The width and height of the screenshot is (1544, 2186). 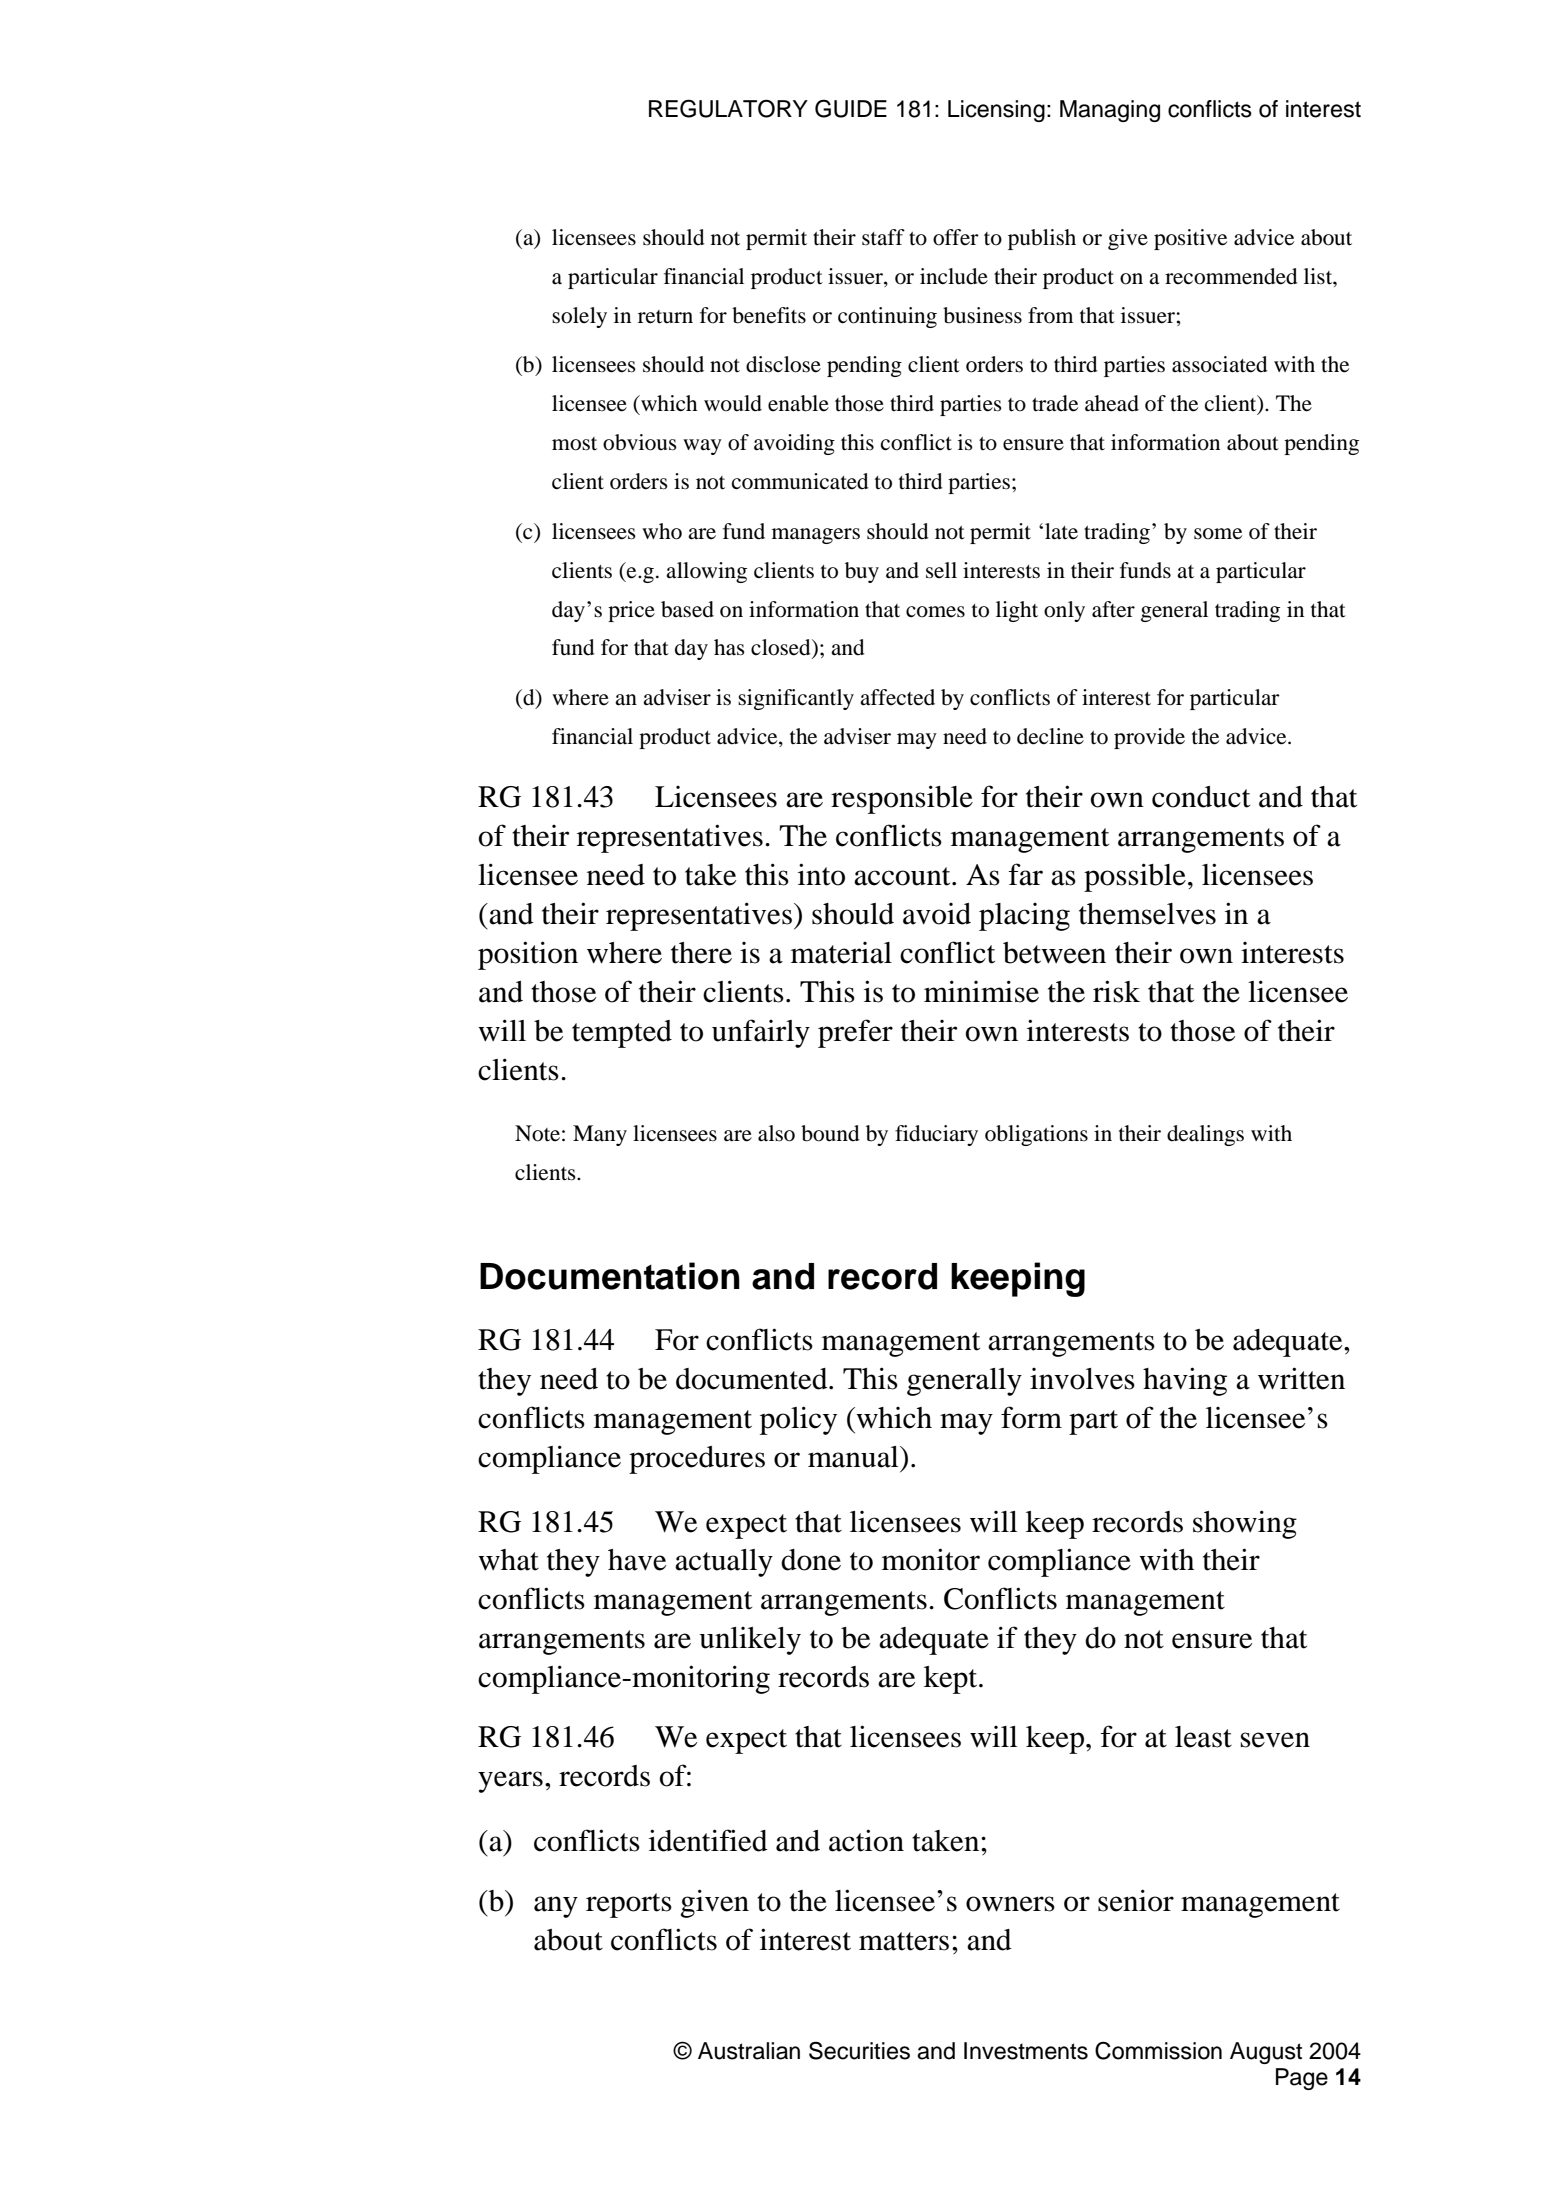 What do you see at coordinates (883, 237) in the screenshot?
I see `staff` at bounding box center [883, 237].
